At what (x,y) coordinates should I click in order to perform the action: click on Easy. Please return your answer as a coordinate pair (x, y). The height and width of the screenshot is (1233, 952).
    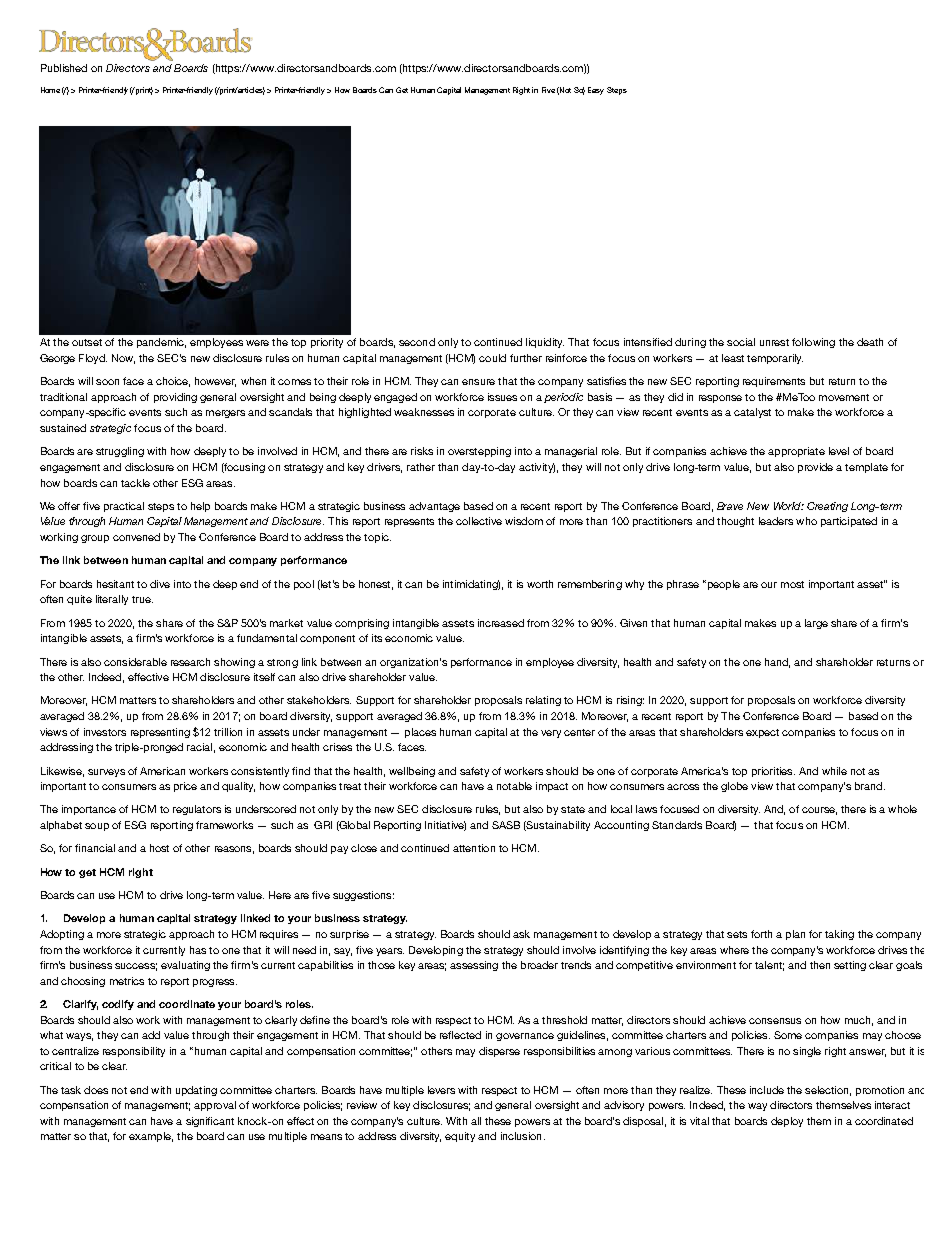
    Looking at the image, I should click on (596, 91).
